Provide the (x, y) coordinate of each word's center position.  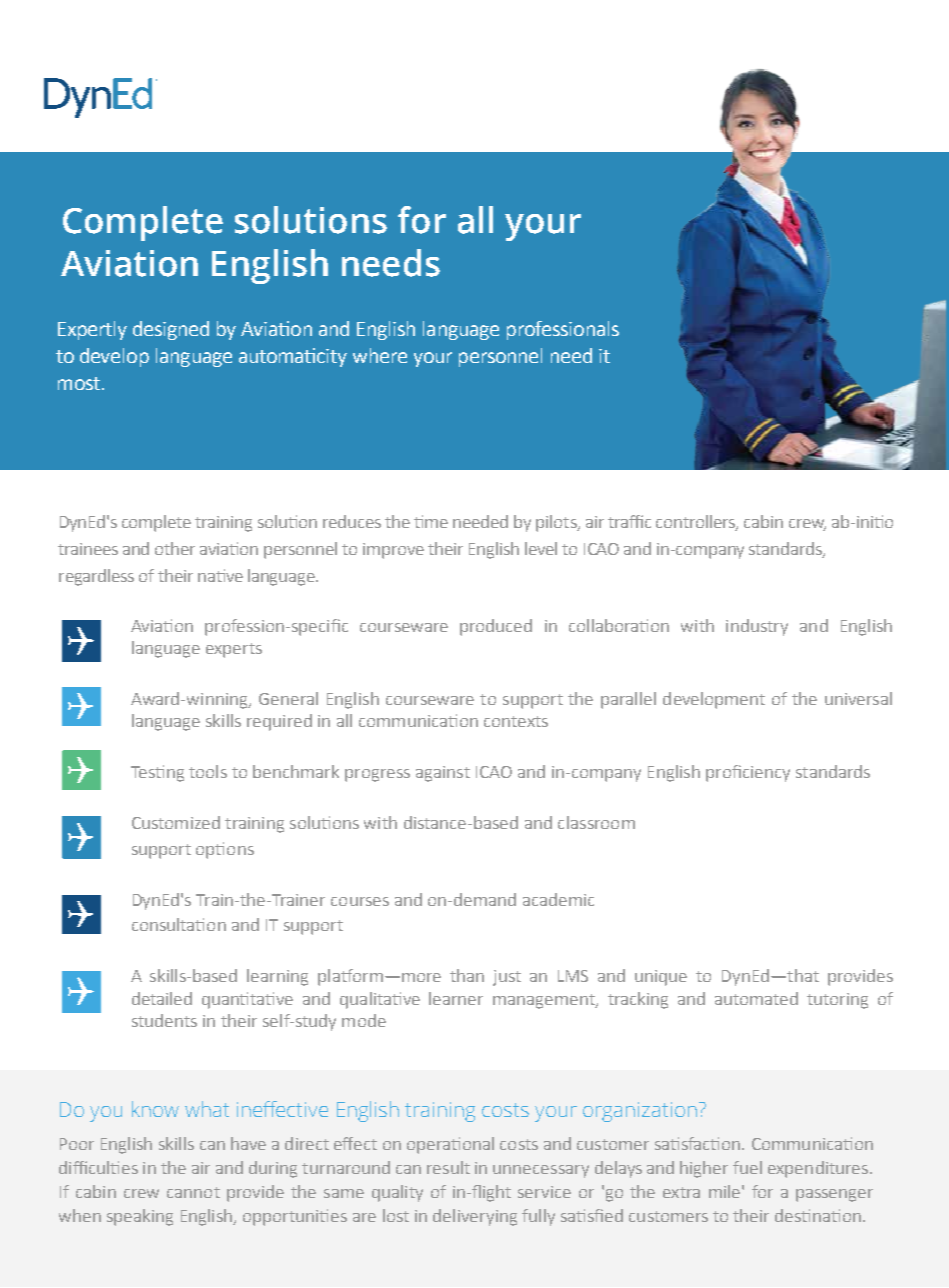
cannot (193, 1192)
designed (171, 330)
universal (858, 698)
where (380, 355)
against (443, 774)
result (448, 1167)
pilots (557, 523)
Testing (157, 773)
